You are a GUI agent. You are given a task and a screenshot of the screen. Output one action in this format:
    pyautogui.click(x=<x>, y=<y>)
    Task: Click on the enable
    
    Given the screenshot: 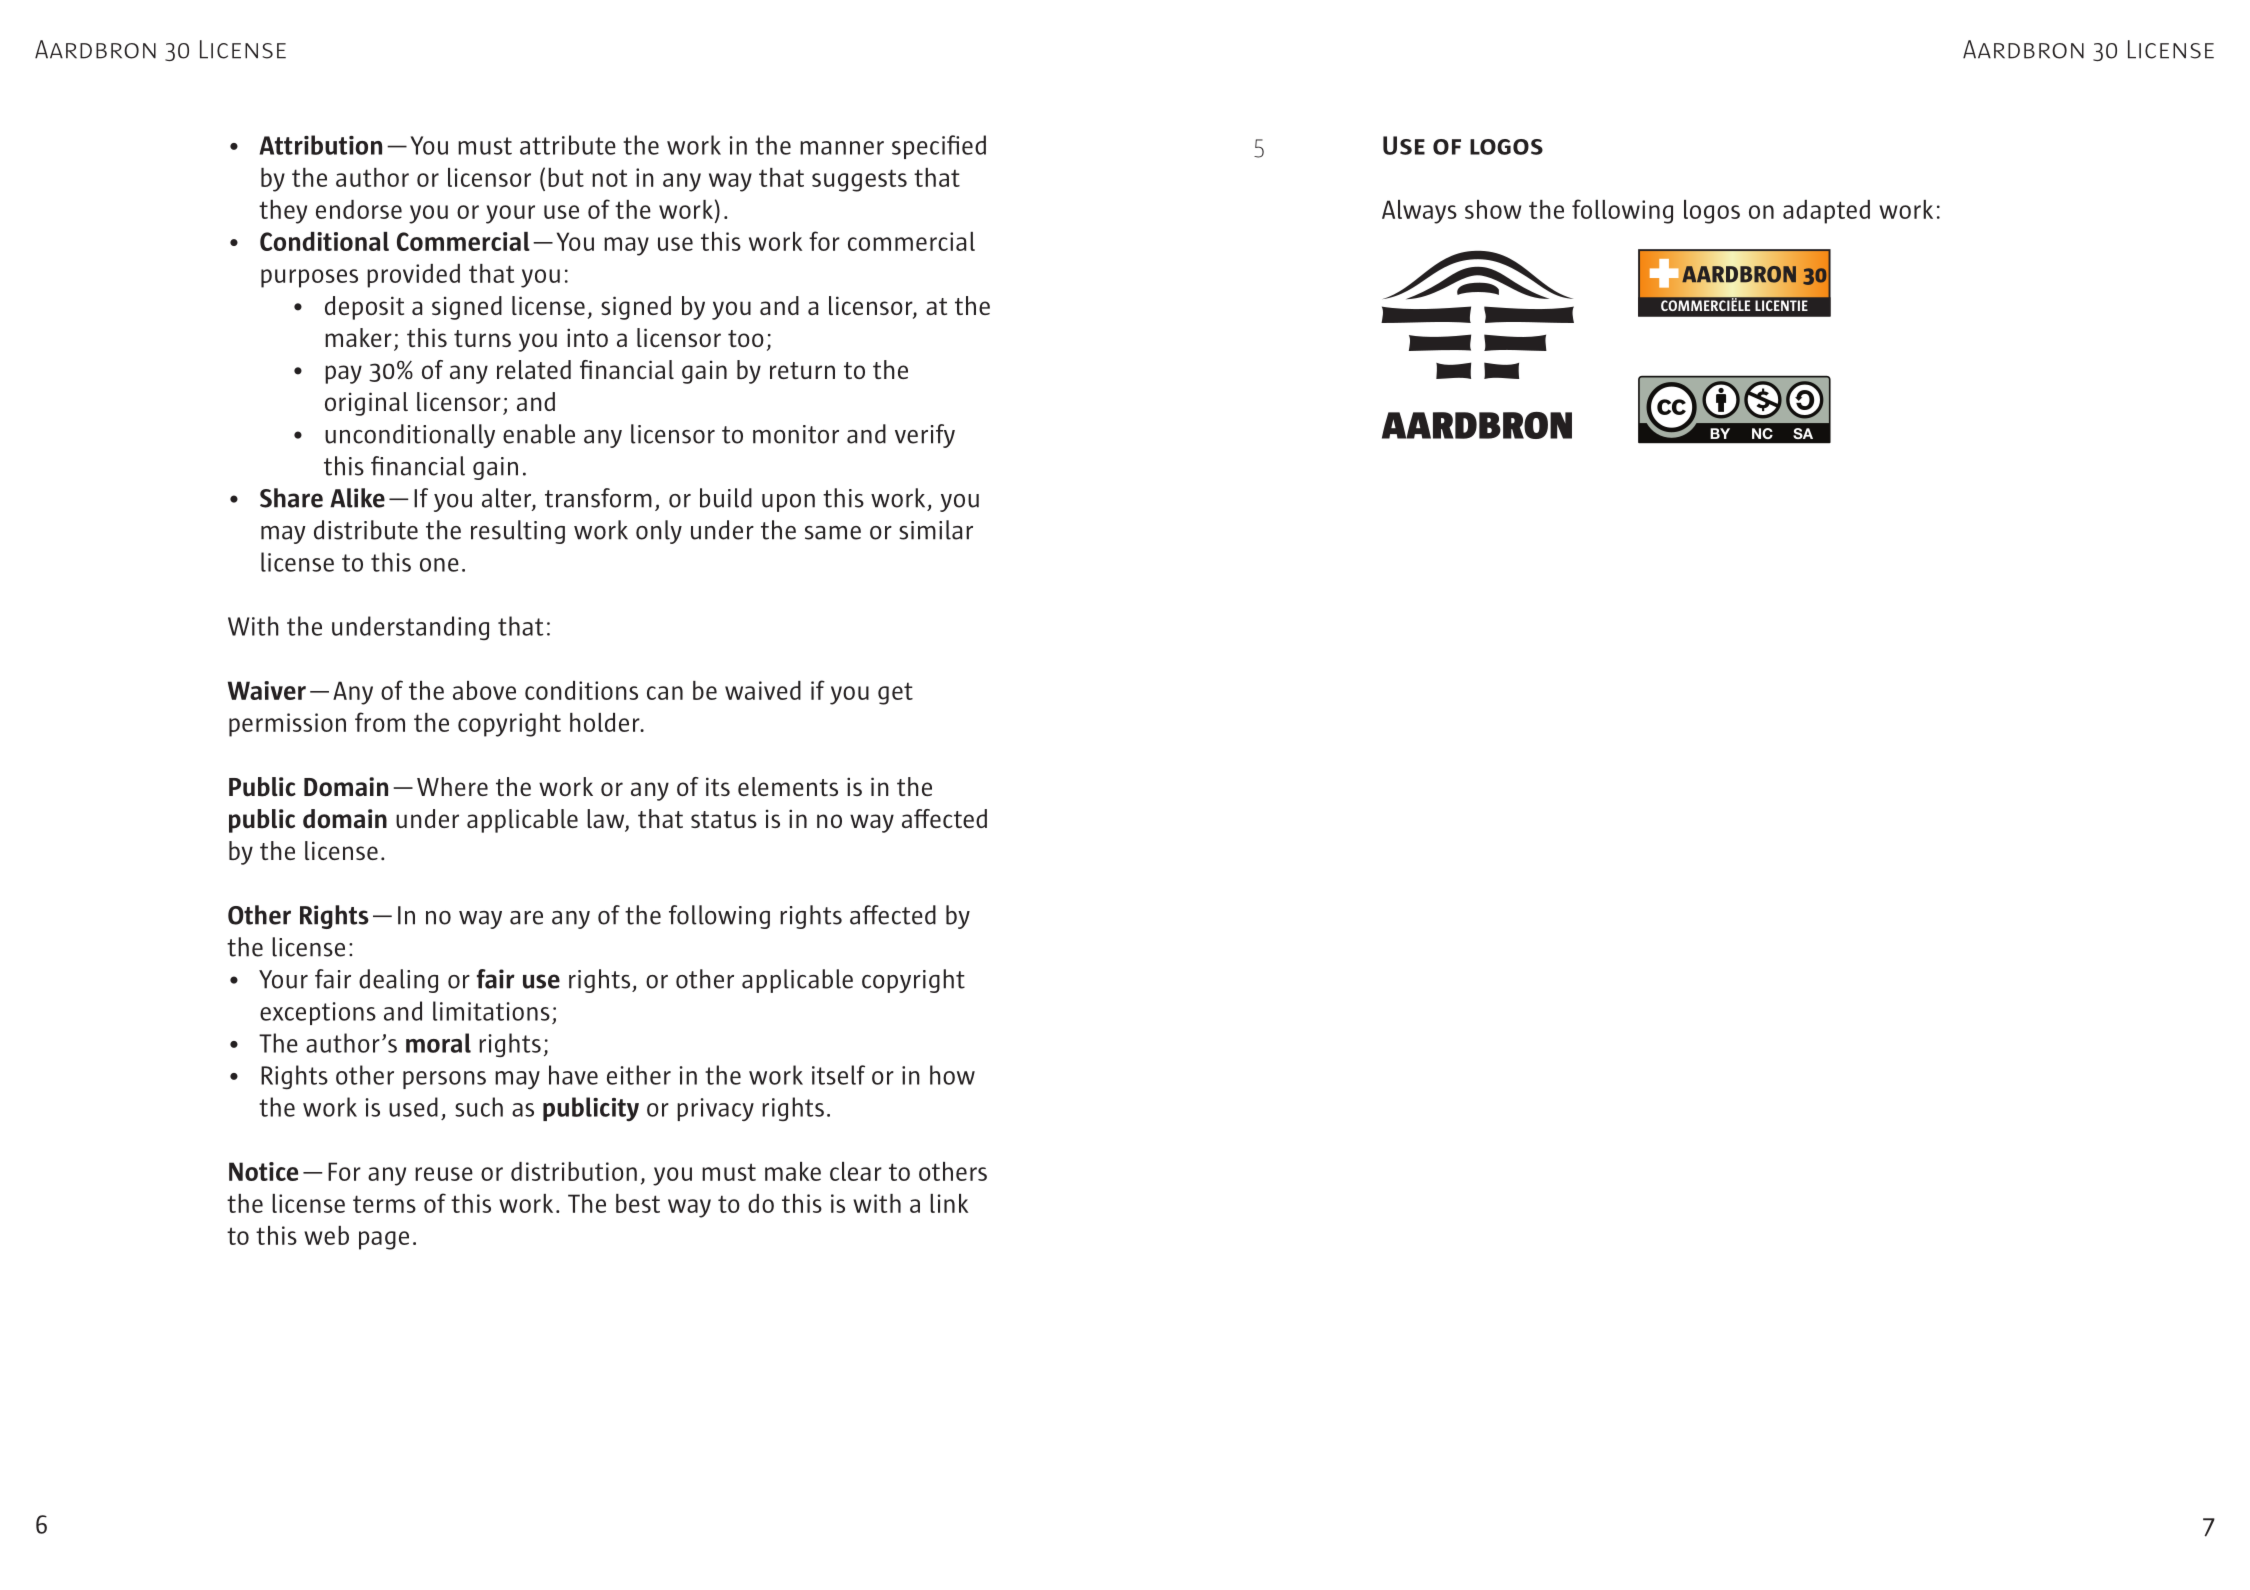 What is the action you would take?
    pyautogui.click(x=539, y=434)
